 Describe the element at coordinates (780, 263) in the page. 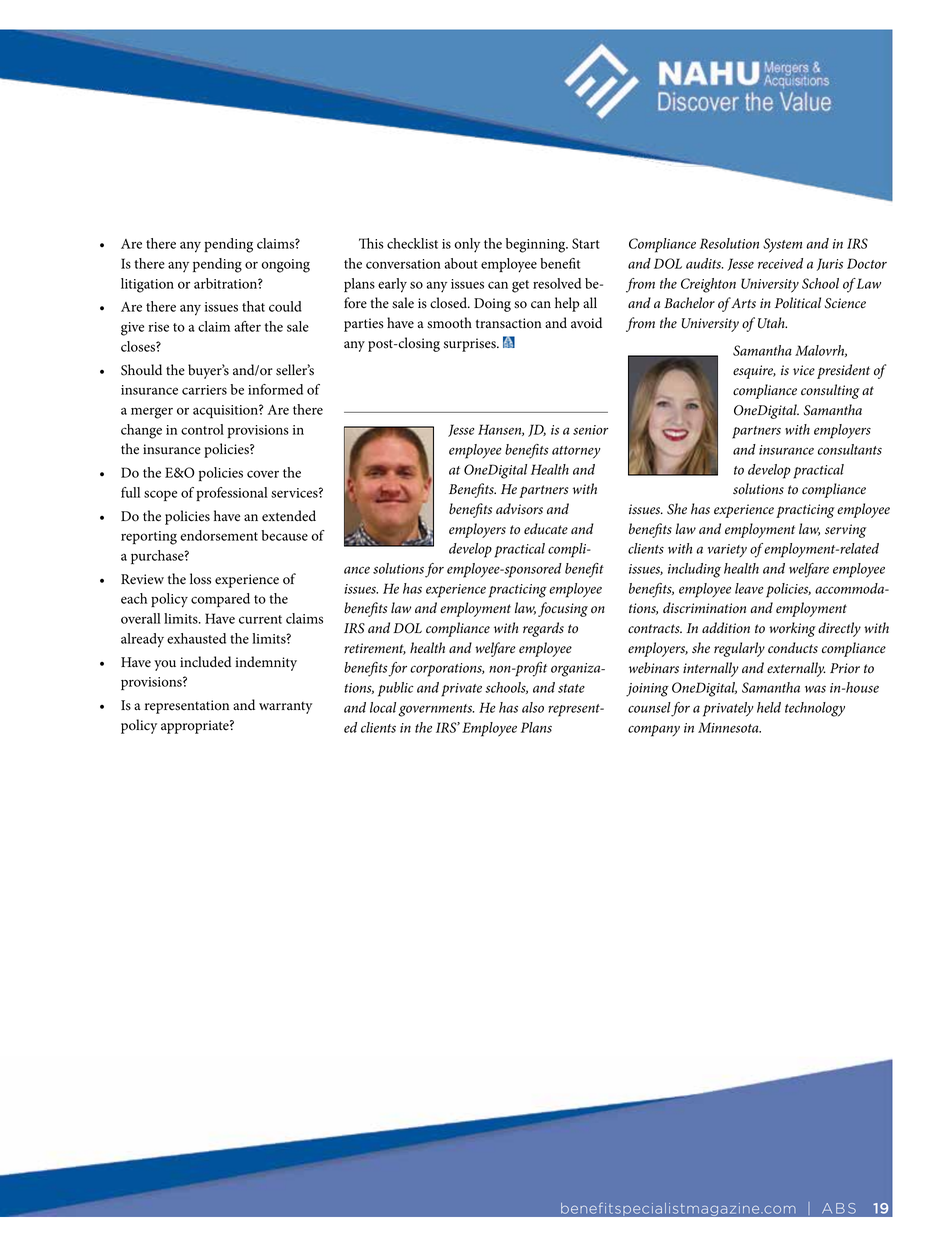

I see `received` at that location.
